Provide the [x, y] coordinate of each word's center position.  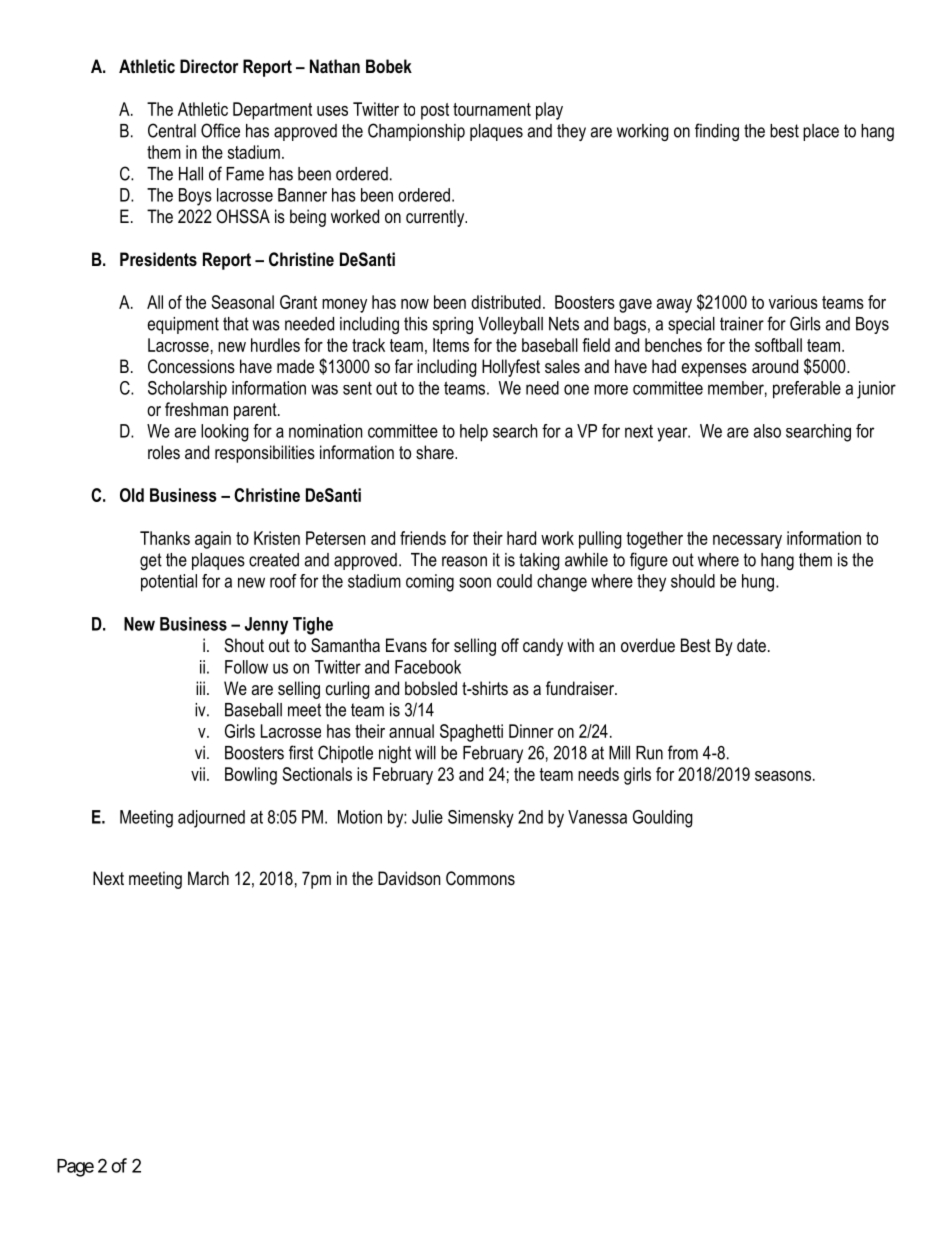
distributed [506, 302]
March [208, 878]
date [751, 645]
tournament [492, 109]
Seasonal [243, 302]
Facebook [428, 667]
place [821, 132]
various [793, 302]
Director [209, 66]
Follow [246, 667]
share [436, 452]
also [767, 431]
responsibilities [265, 454]
